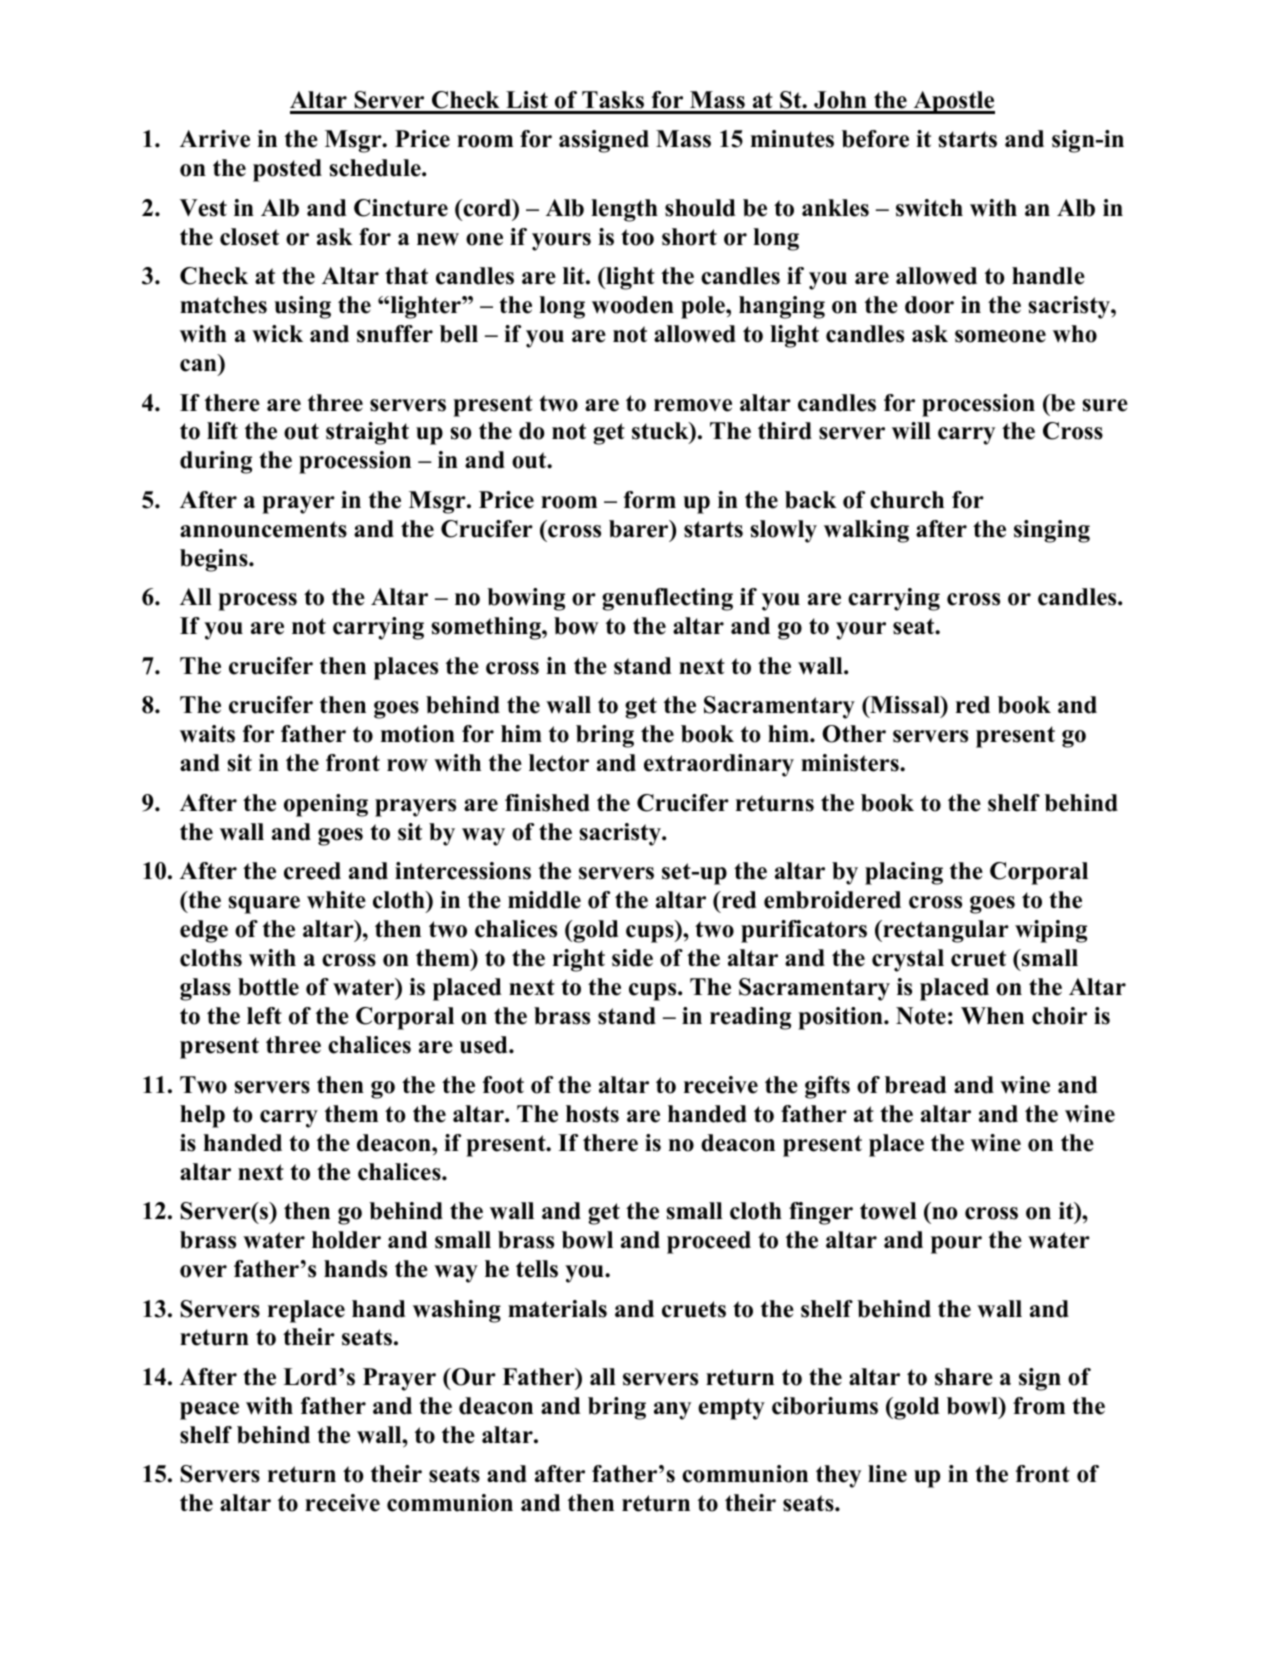 This screenshot has height=1663, width=1285. Describe the element at coordinates (207, 734) in the screenshot. I see `waits` at that location.
